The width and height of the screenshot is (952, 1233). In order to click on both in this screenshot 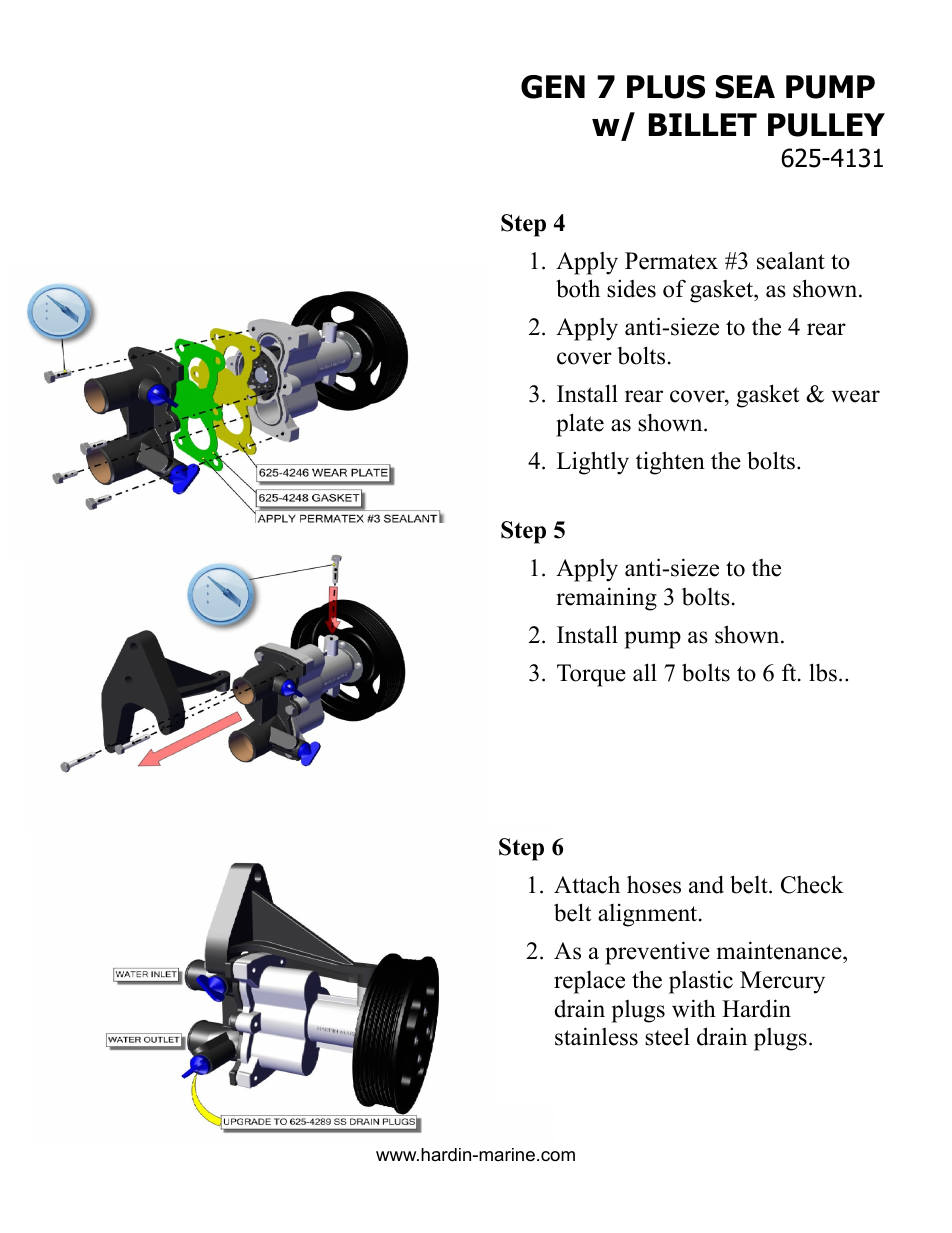, I will do `click(578, 288)`.
